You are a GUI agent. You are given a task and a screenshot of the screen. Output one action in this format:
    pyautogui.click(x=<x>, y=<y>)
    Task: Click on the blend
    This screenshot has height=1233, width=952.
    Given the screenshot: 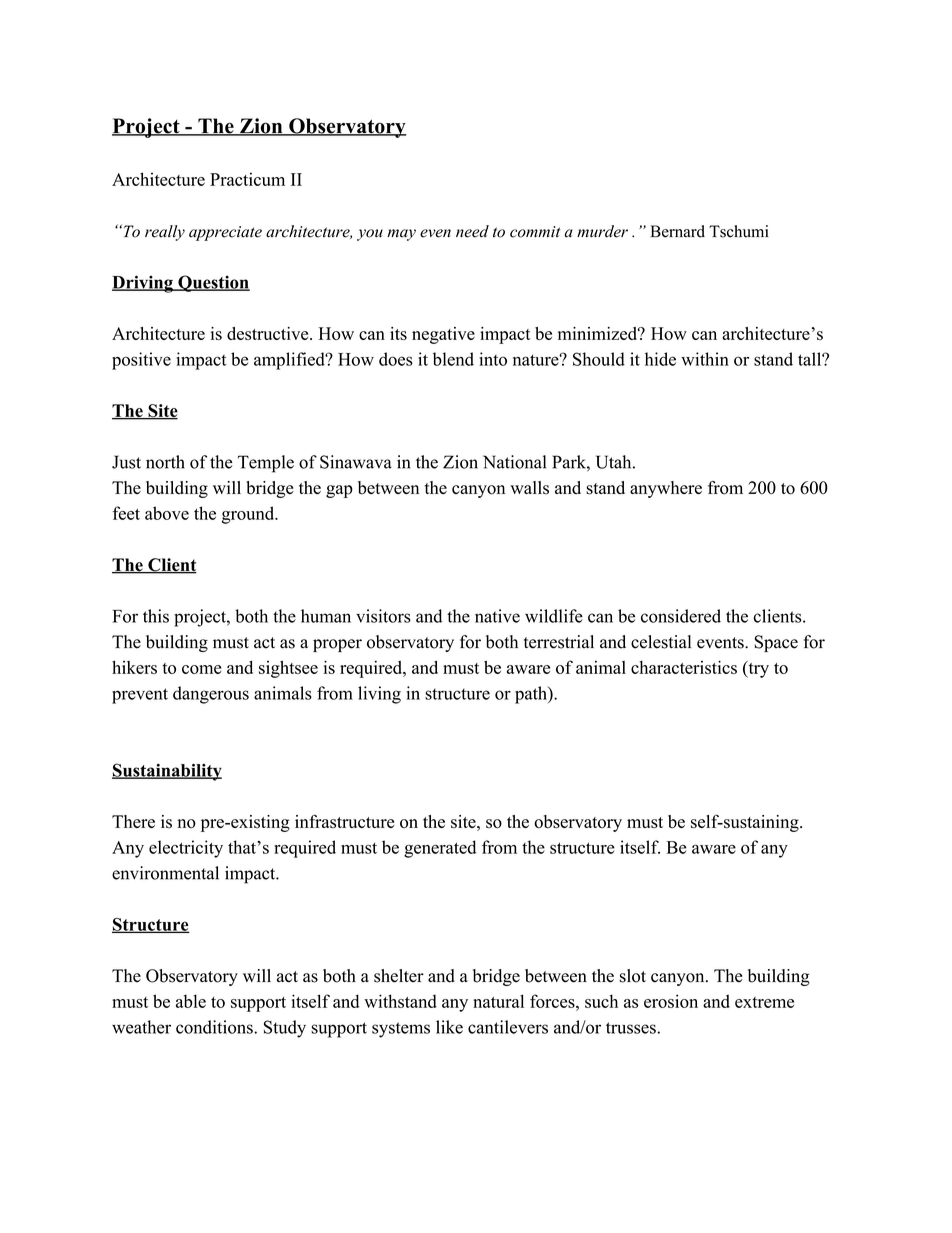 What is the action you would take?
    pyautogui.click(x=453, y=359)
